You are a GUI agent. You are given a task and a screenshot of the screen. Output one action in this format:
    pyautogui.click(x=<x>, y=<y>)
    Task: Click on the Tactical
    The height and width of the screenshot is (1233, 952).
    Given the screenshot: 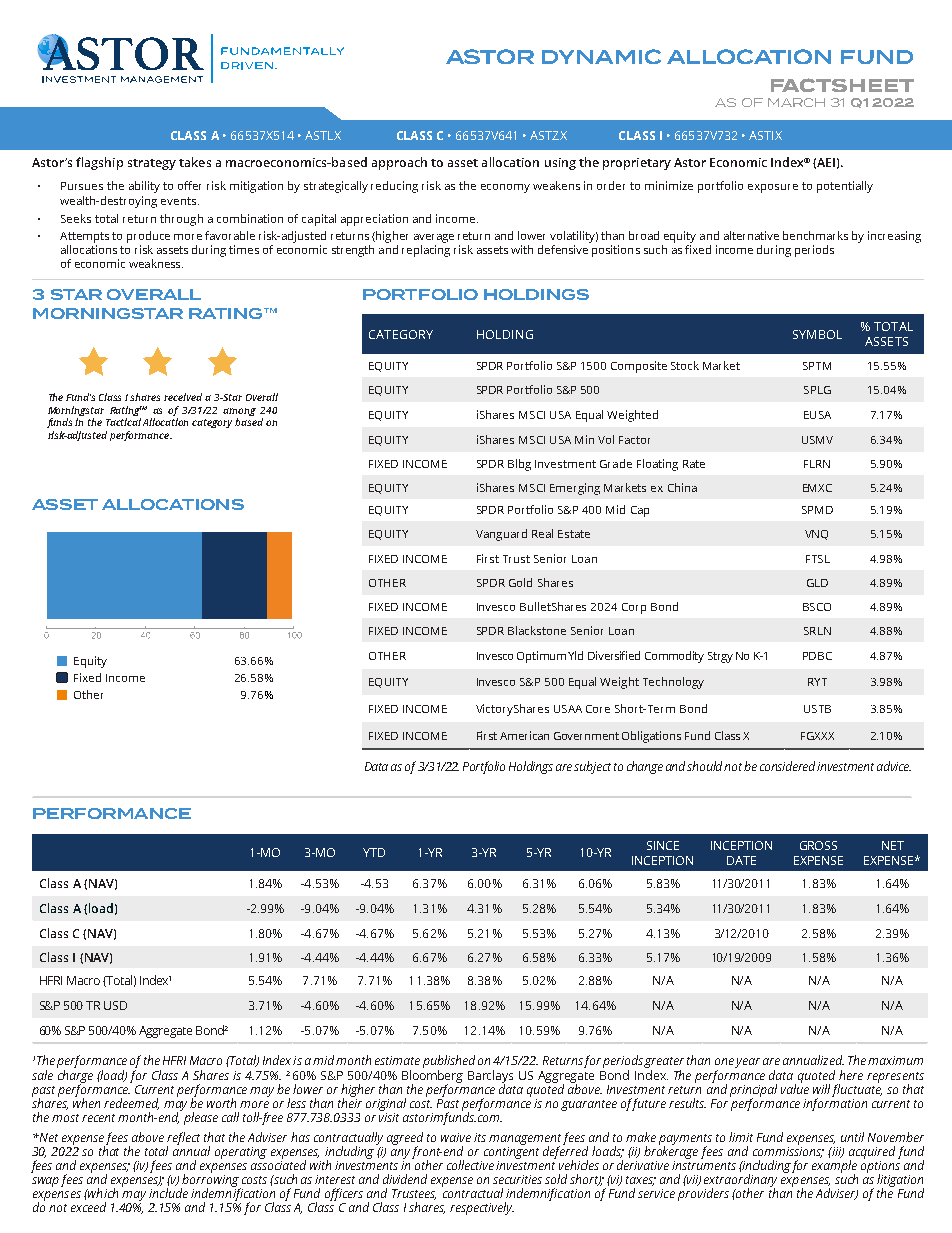 What is the action you would take?
    pyautogui.click(x=123, y=422)
